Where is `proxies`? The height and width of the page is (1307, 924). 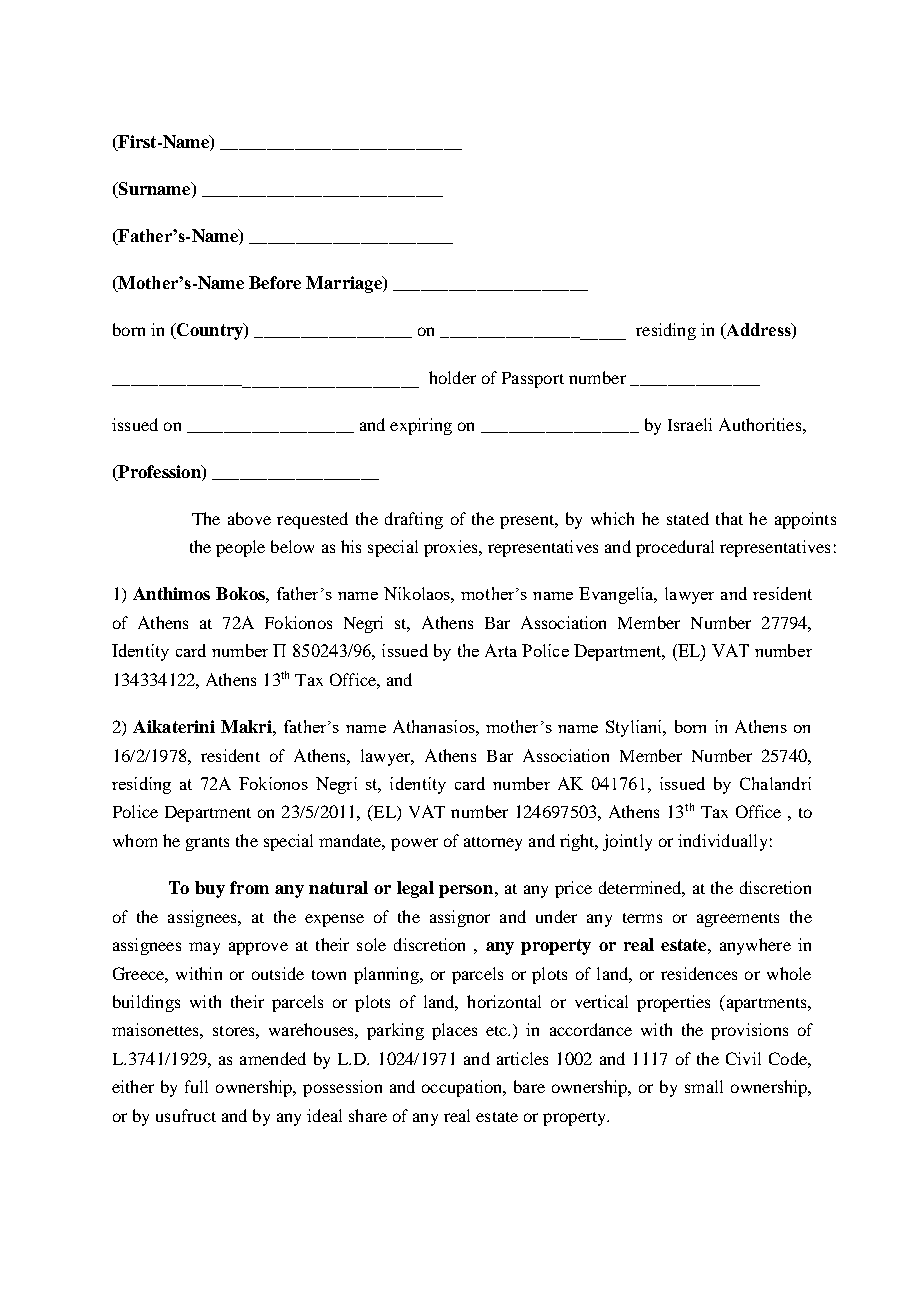
proxies is located at coordinates (452, 548).
